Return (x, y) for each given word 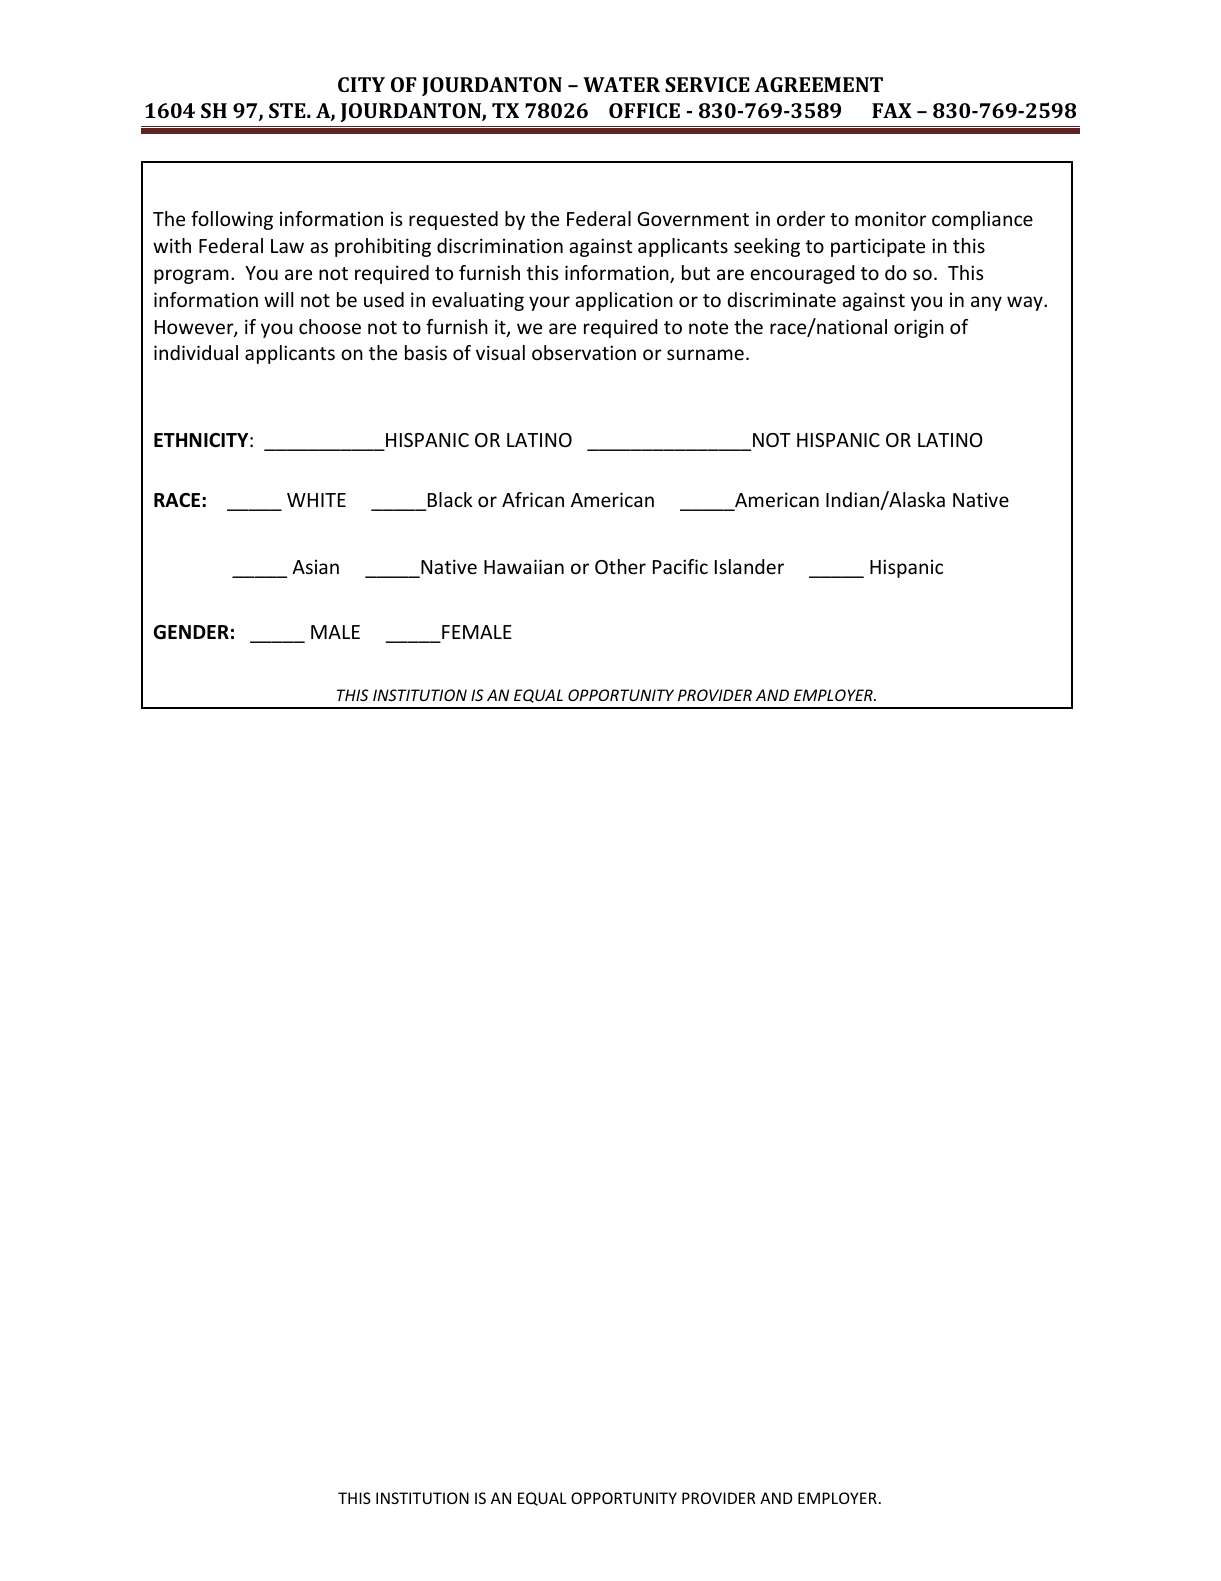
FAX (892, 110)
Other (620, 566)
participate (878, 247)
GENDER (191, 632)
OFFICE (644, 110)
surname (705, 354)
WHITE (316, 500)
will (278, 299)
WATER (621, 84)
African (533, 499)
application (624, 301)
